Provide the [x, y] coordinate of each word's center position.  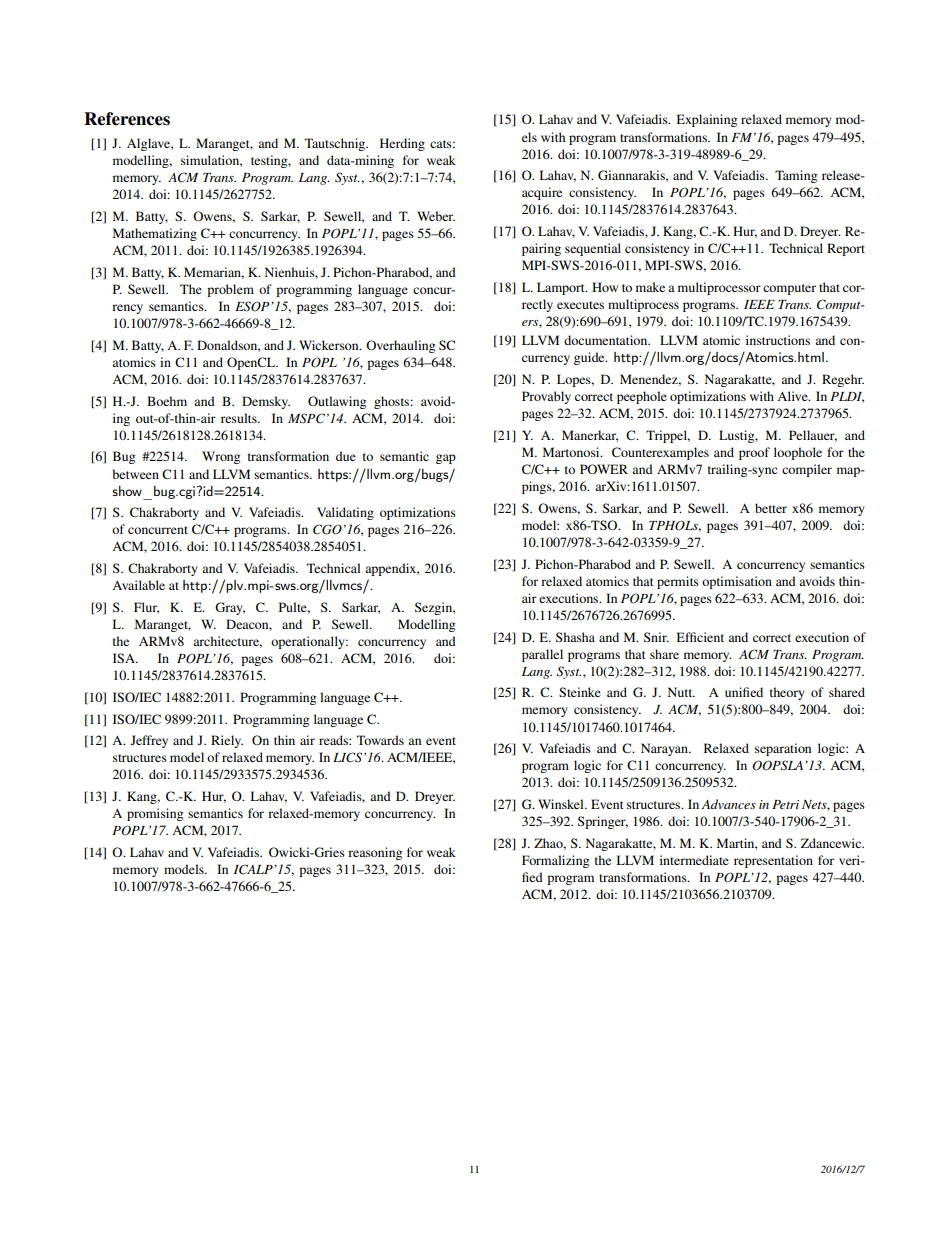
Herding [402, 144]
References [127, 119]
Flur [146, 608]
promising [155, 814]
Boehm [167, 401]
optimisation [737, 582]
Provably [546, 397]
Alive [793, 396]
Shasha [575, 637]
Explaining [707, 120]
